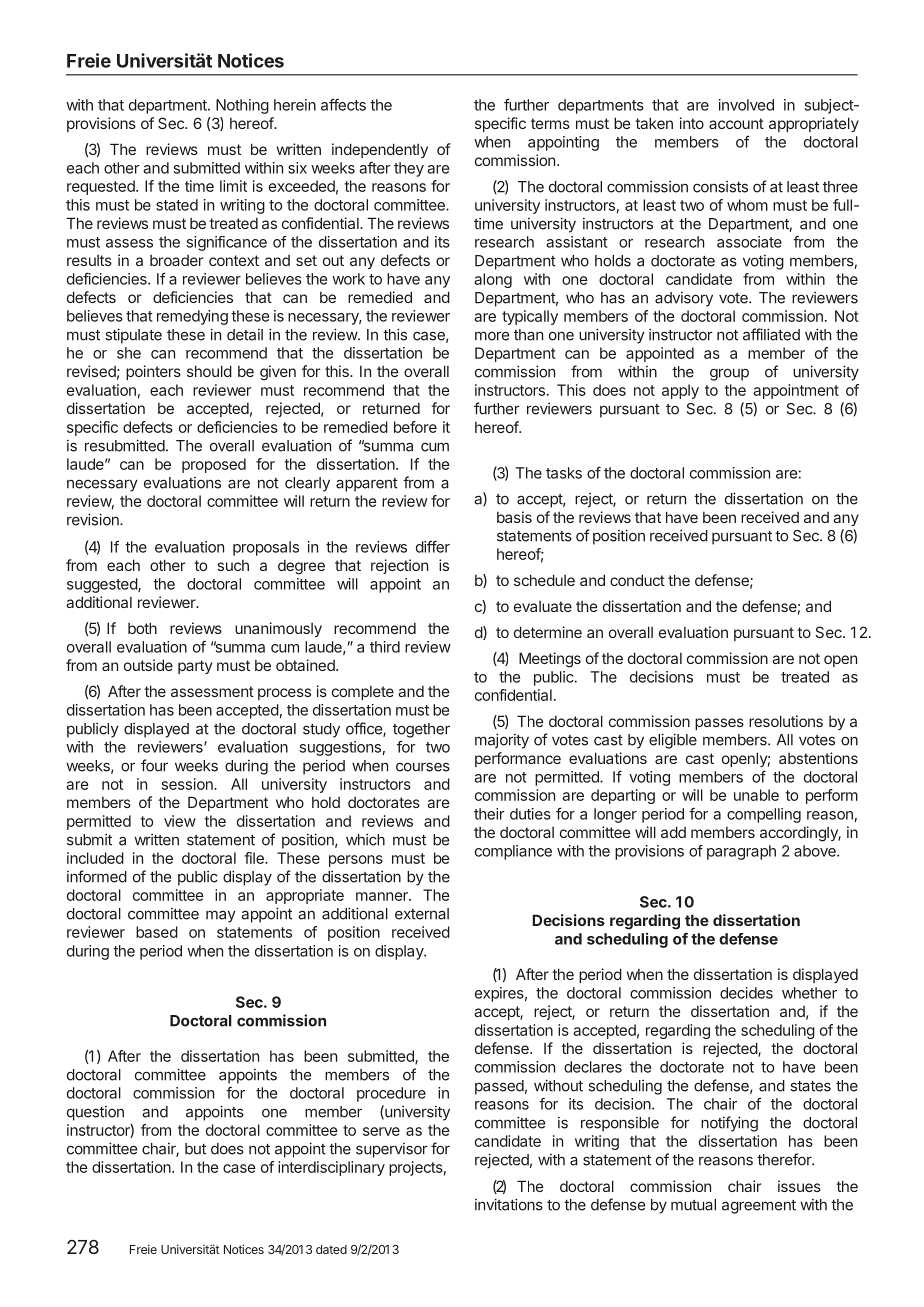 Image resolution: width=924 pixels, height=1307 pixels. What do you see at coordinates (195, 667) in the page?
I see `party` at bounding box center [195, 667].
